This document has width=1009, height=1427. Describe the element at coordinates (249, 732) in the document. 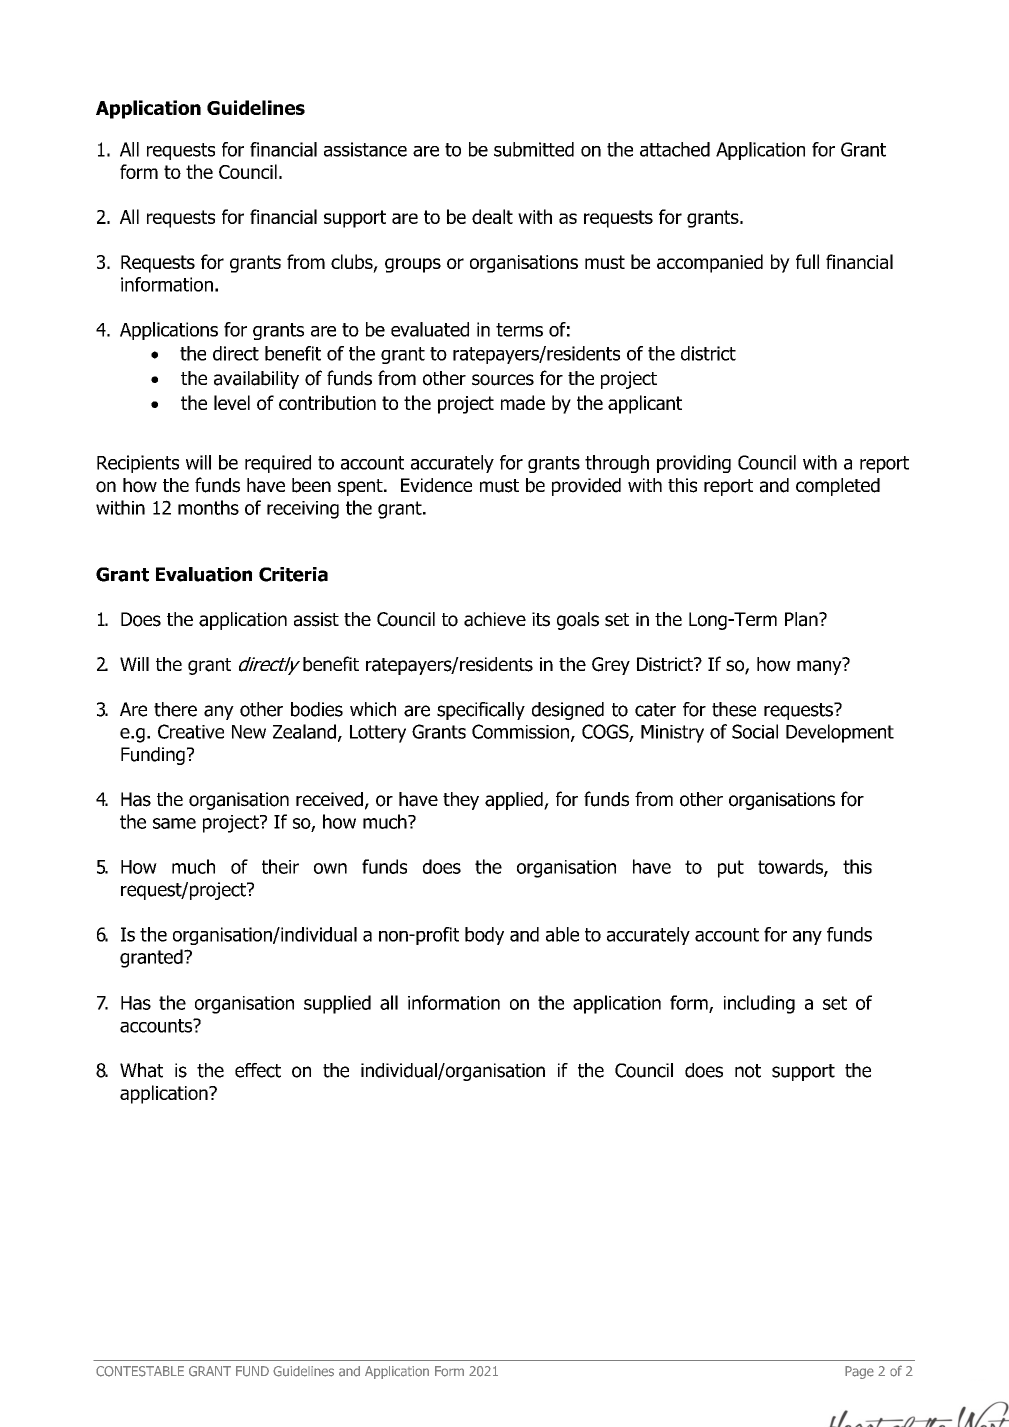

I see `New` at that location.
